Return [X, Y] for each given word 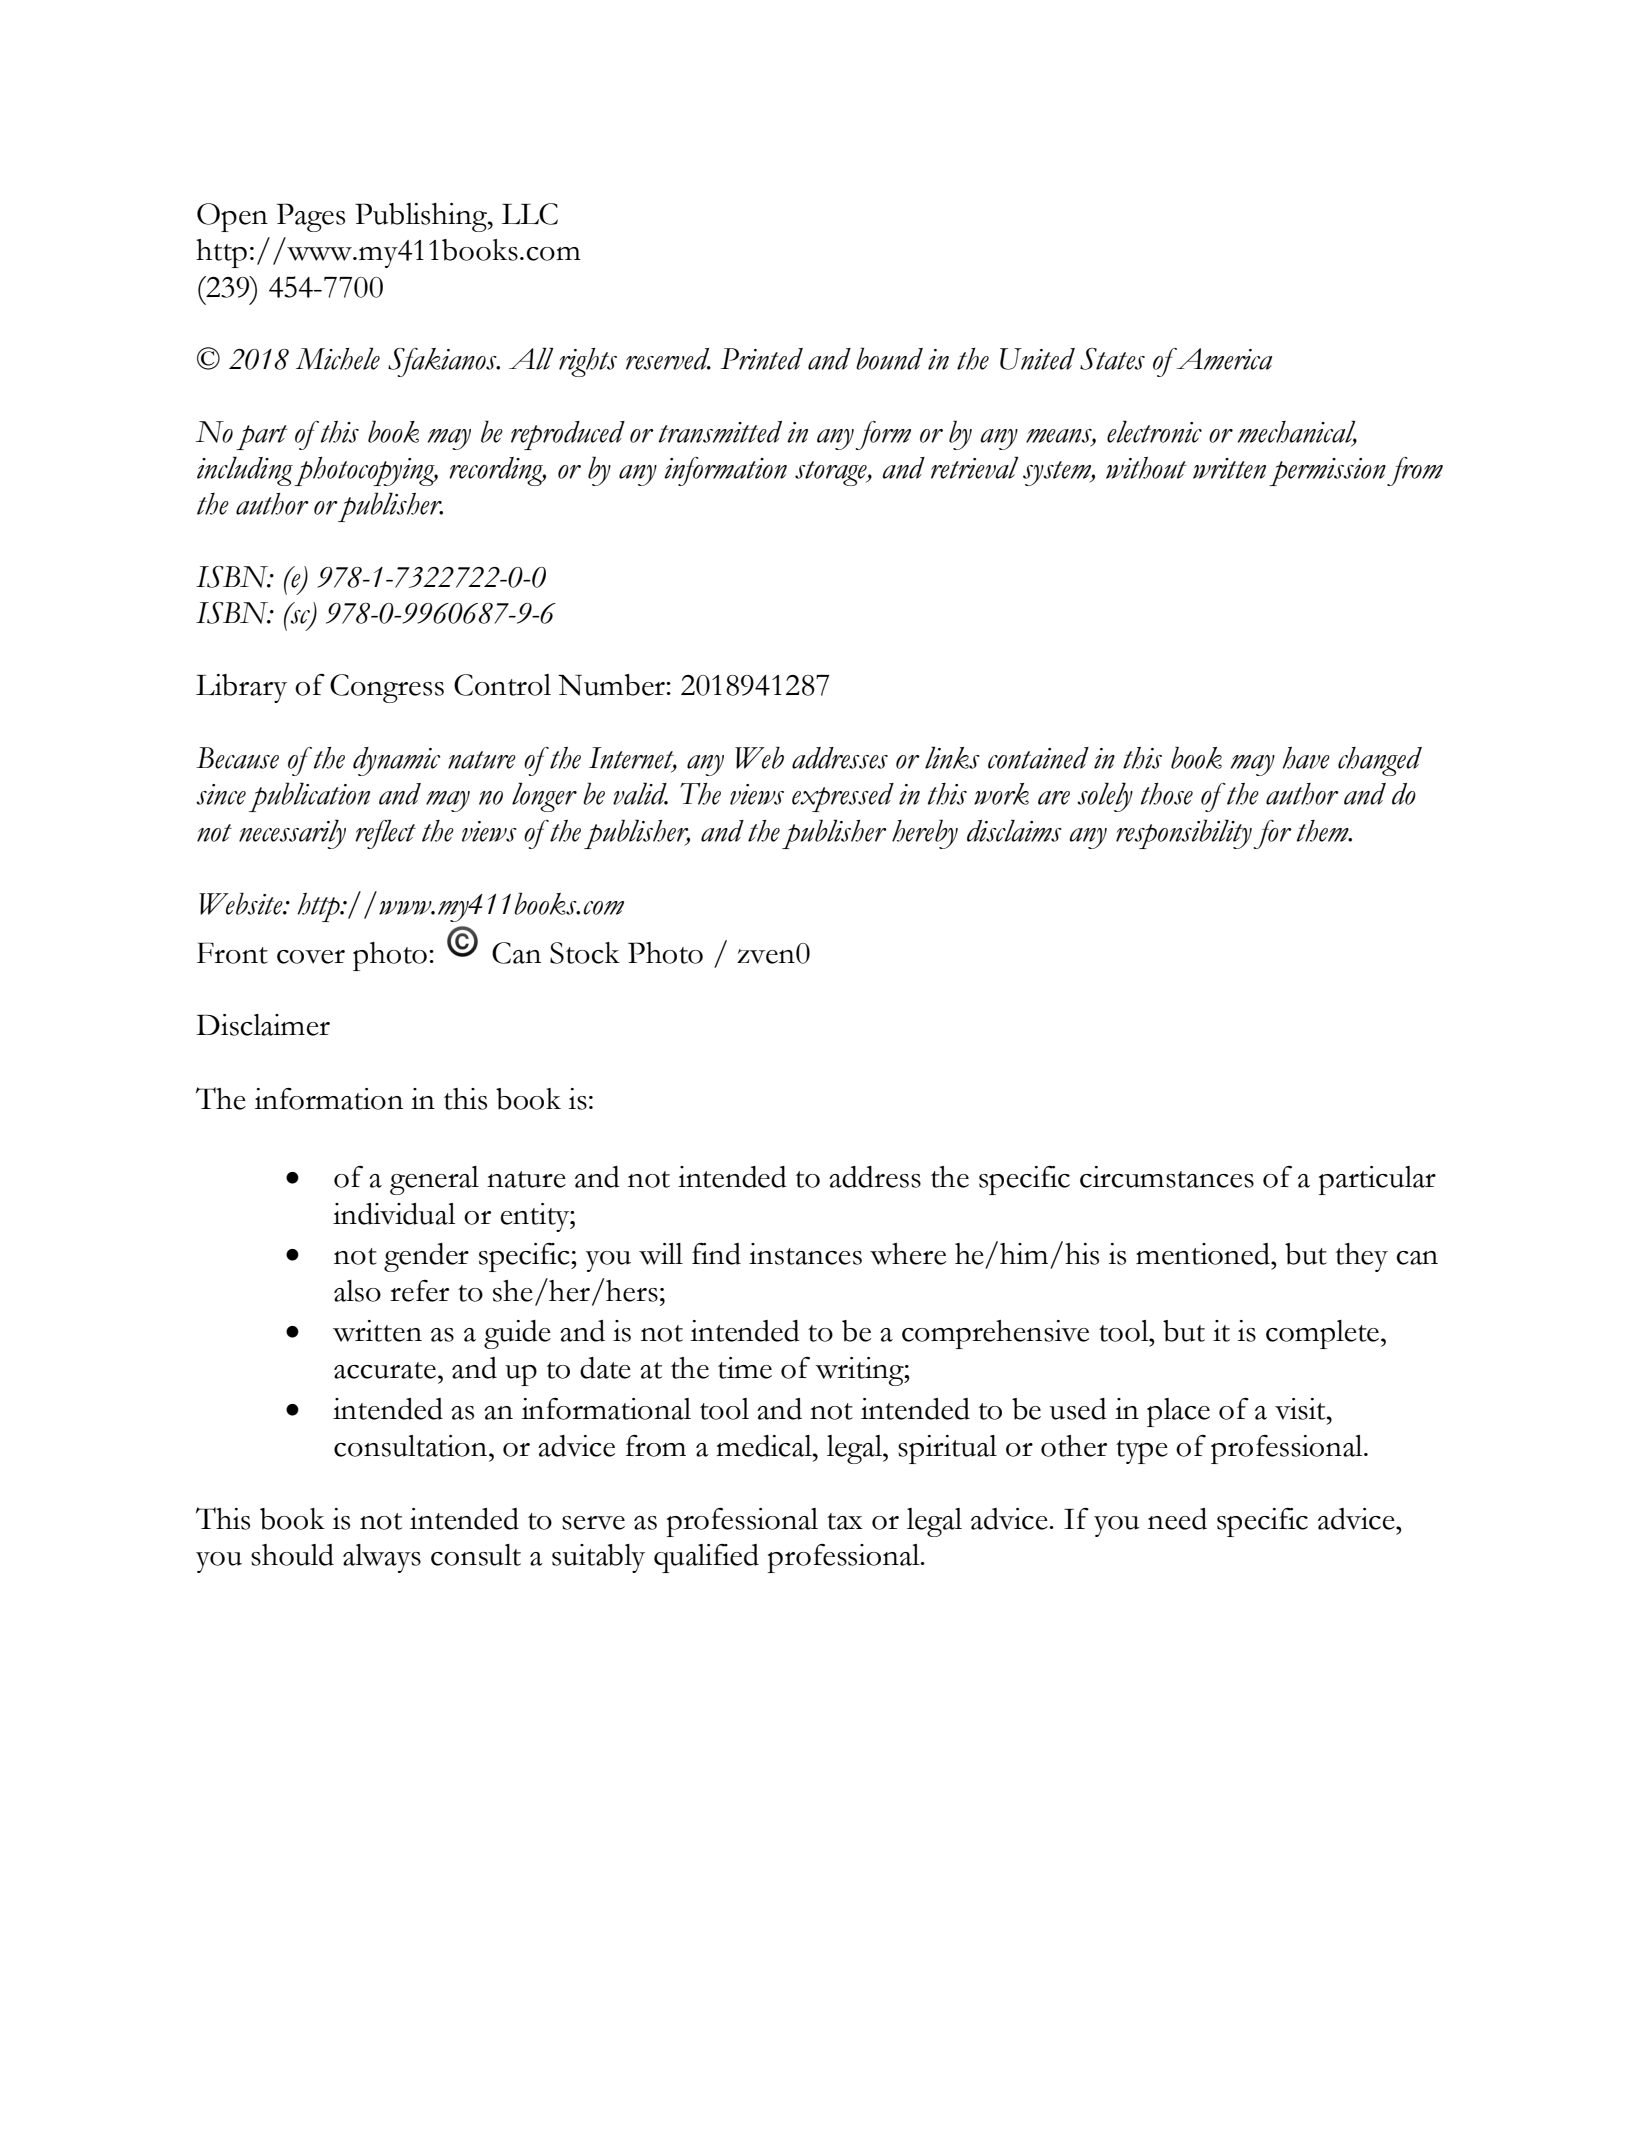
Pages [311, 217]
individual [394, 1214]
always [382, 1558]
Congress [387, 688]
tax [845, 1521]
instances [805, 1254]
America [1223, 359]
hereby [925, 834]
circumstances [1167, 1177]
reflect [385, 834]
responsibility [1184, 834]
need [1177, 1519]
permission [1327, 472]
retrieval [975, 467]
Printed [762, 359]
